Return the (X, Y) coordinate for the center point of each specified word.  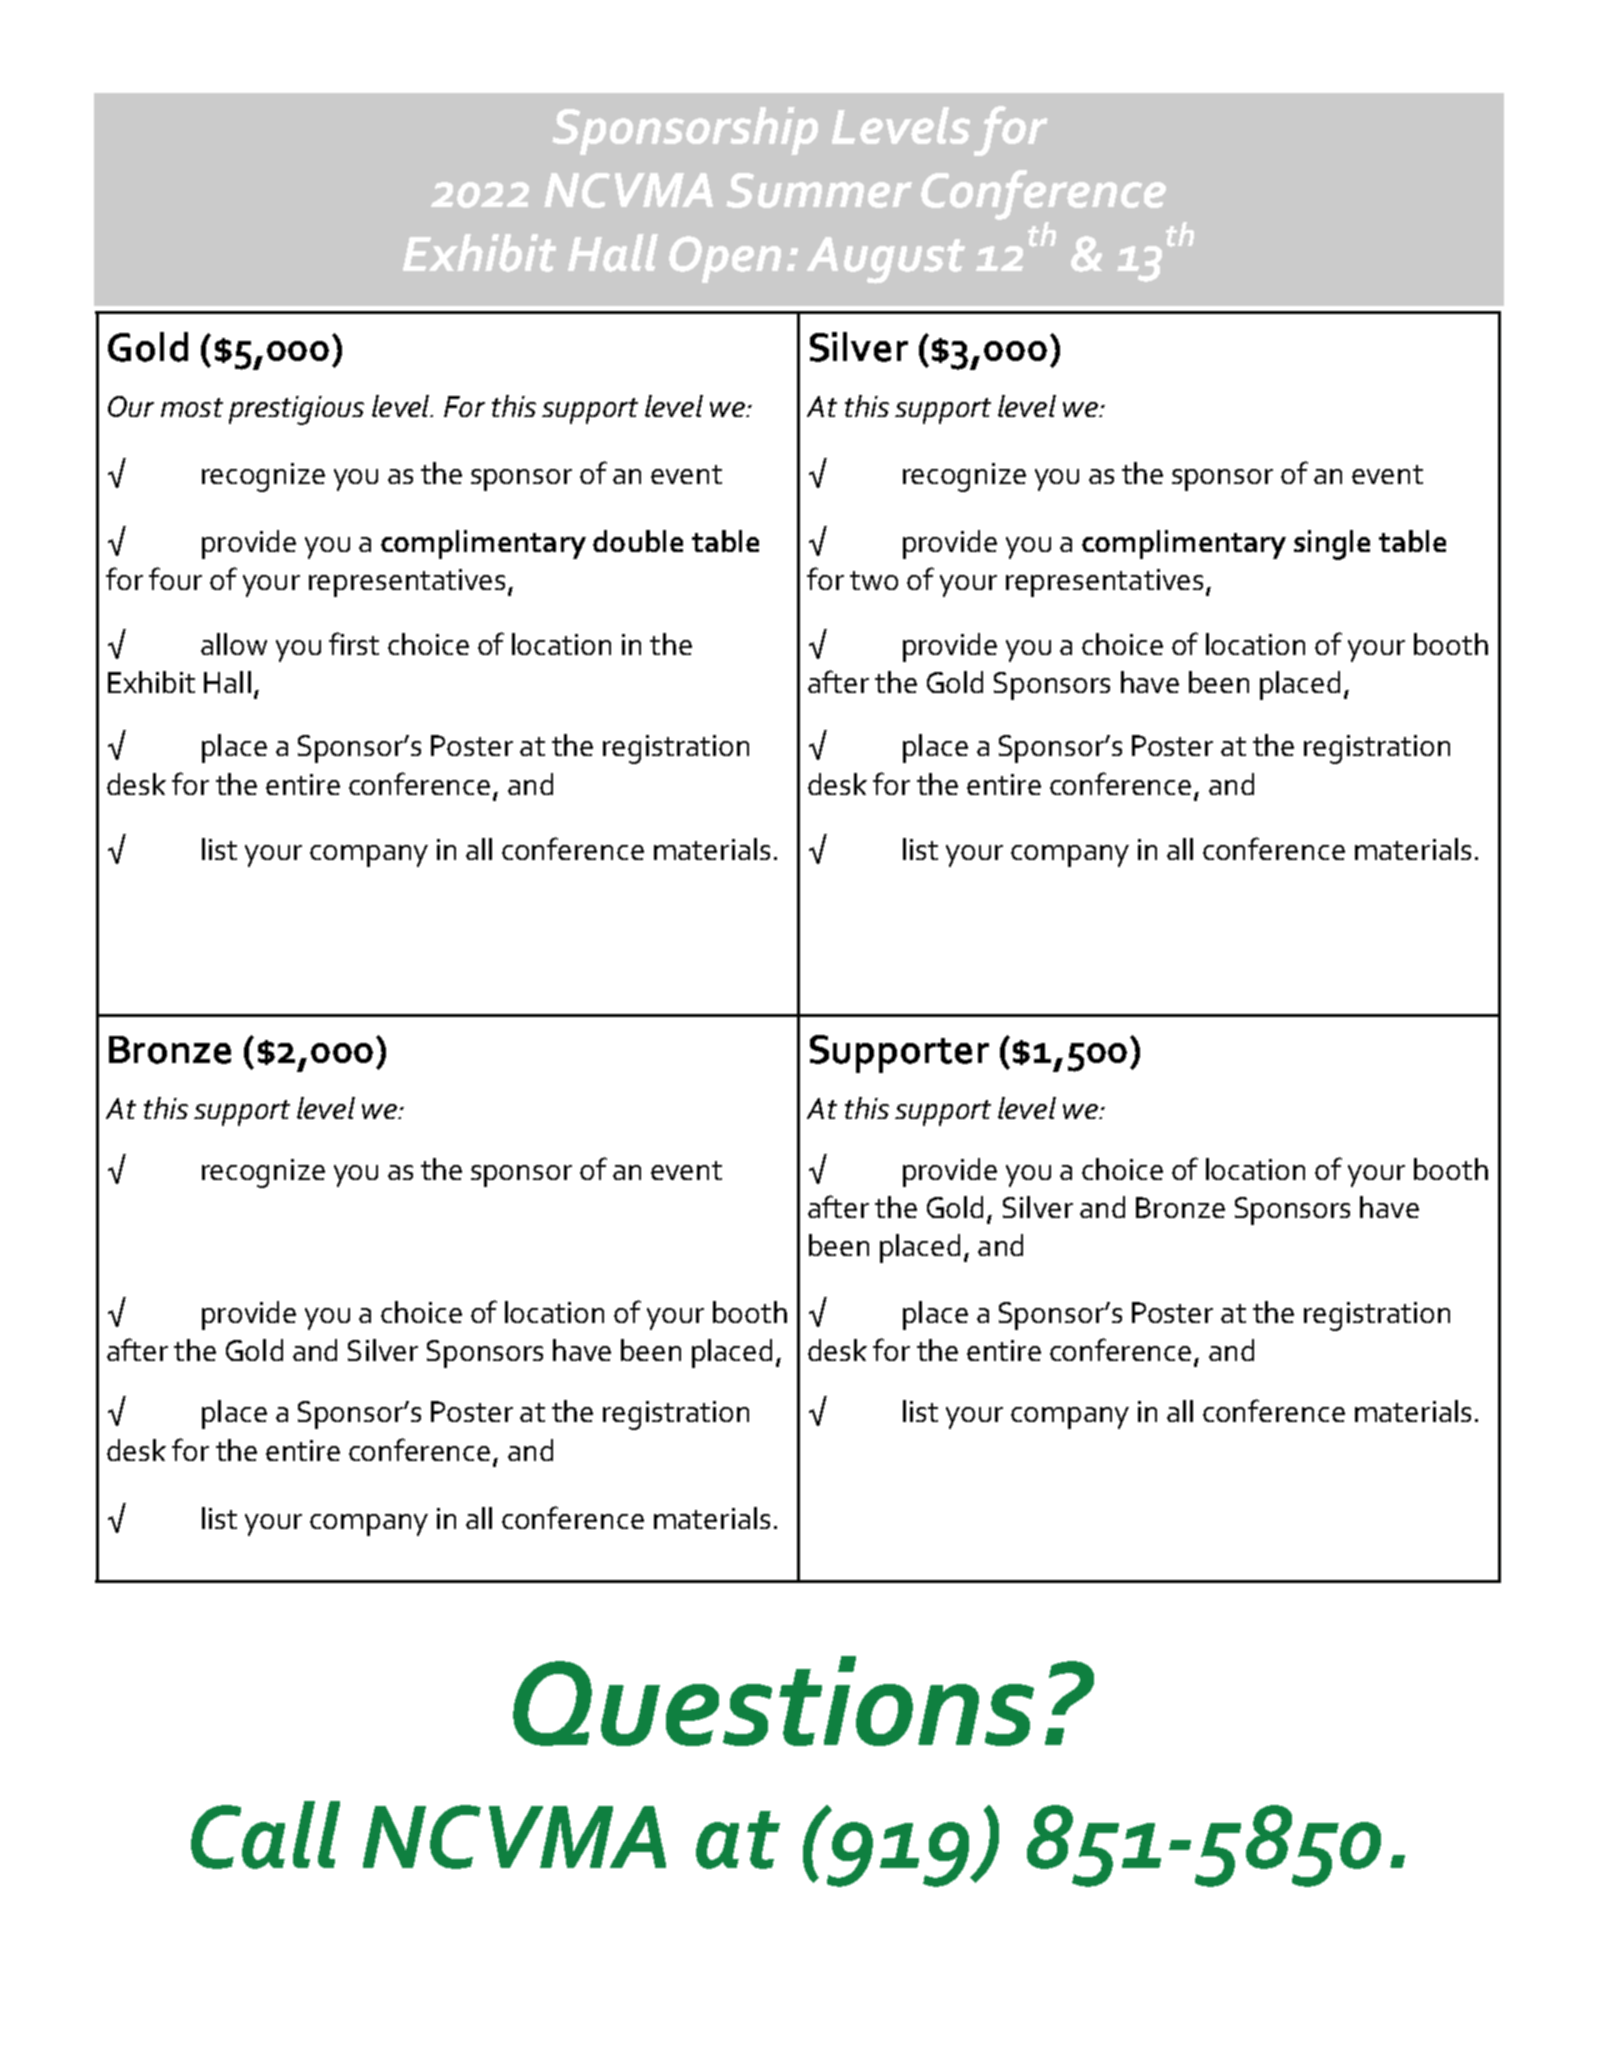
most (192, 407)
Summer (819, 190)
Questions (773, 1701)
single (1332, 545)
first (354, 643)
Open (725, 259)
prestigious (296, 410)
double (638, 541)
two (874, 580)
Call (265, 1835)
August (886, 260)
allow (234, 644)
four (175, 578)
